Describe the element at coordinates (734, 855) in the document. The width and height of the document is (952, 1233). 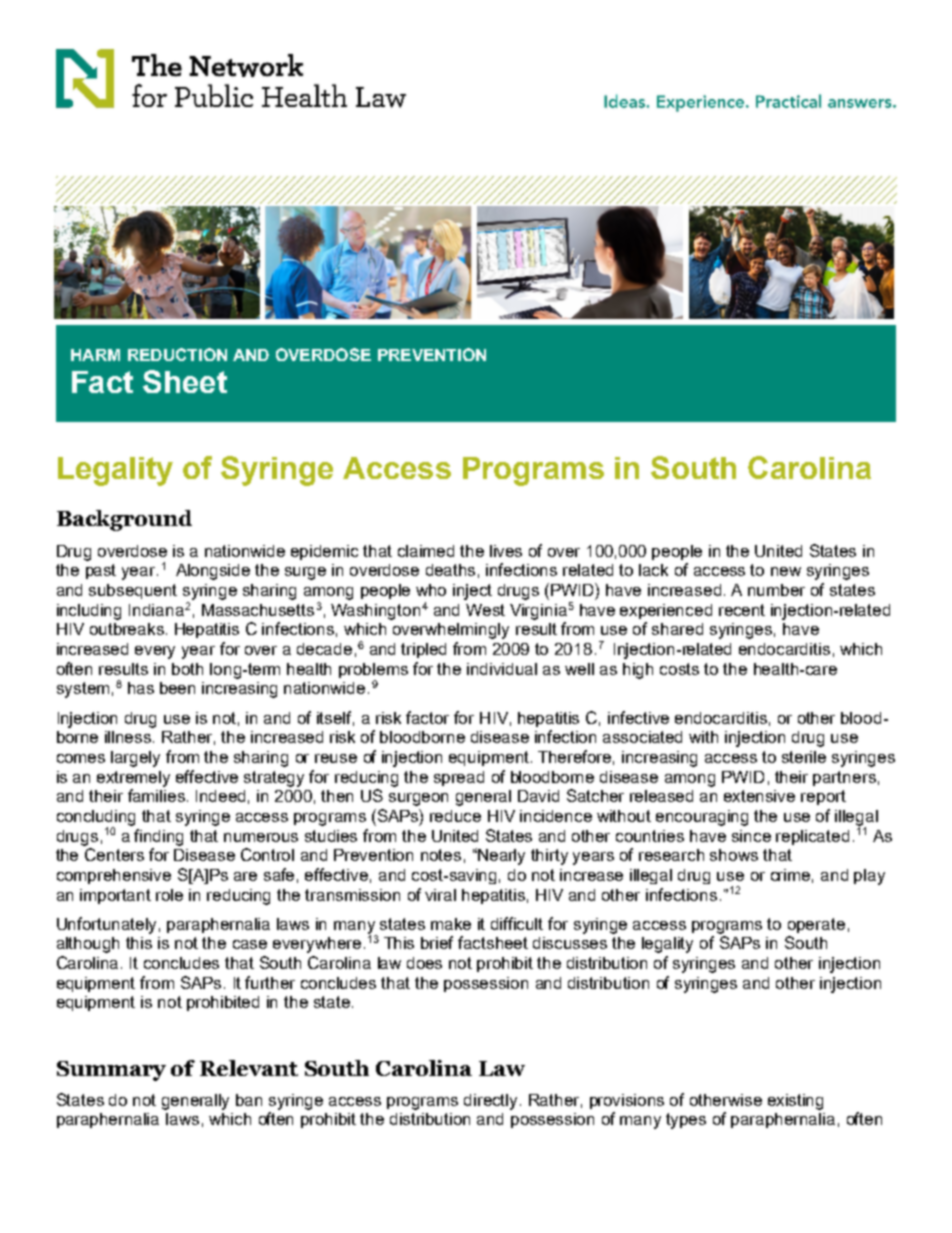
I see `shows` at that location.
